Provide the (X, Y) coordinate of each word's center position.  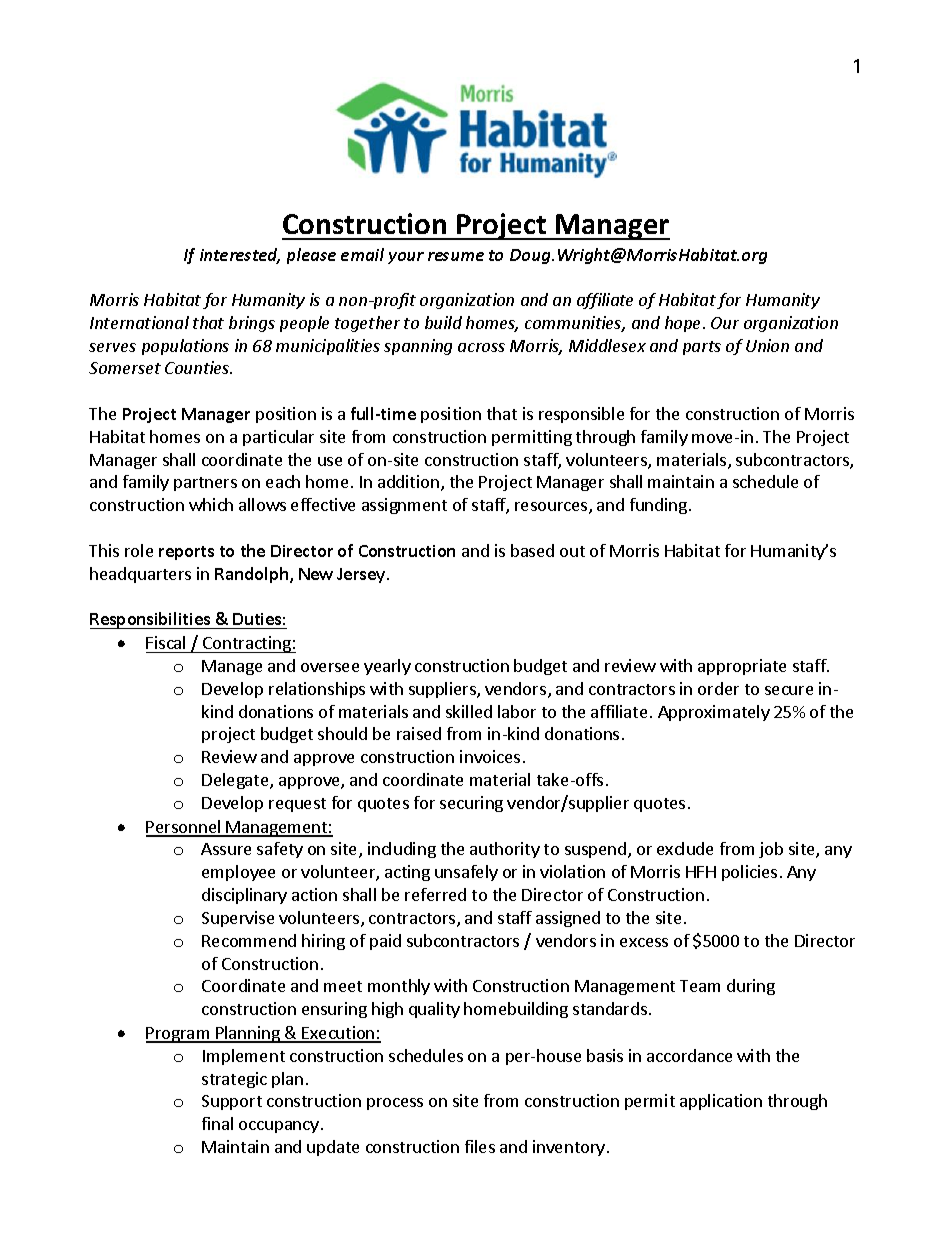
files (480, 1146)
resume (456, 256)
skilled (469, 711)
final (217, 1123)
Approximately (714, 713)
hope (684, 324)
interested (240, 256)
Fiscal (165, 642)
